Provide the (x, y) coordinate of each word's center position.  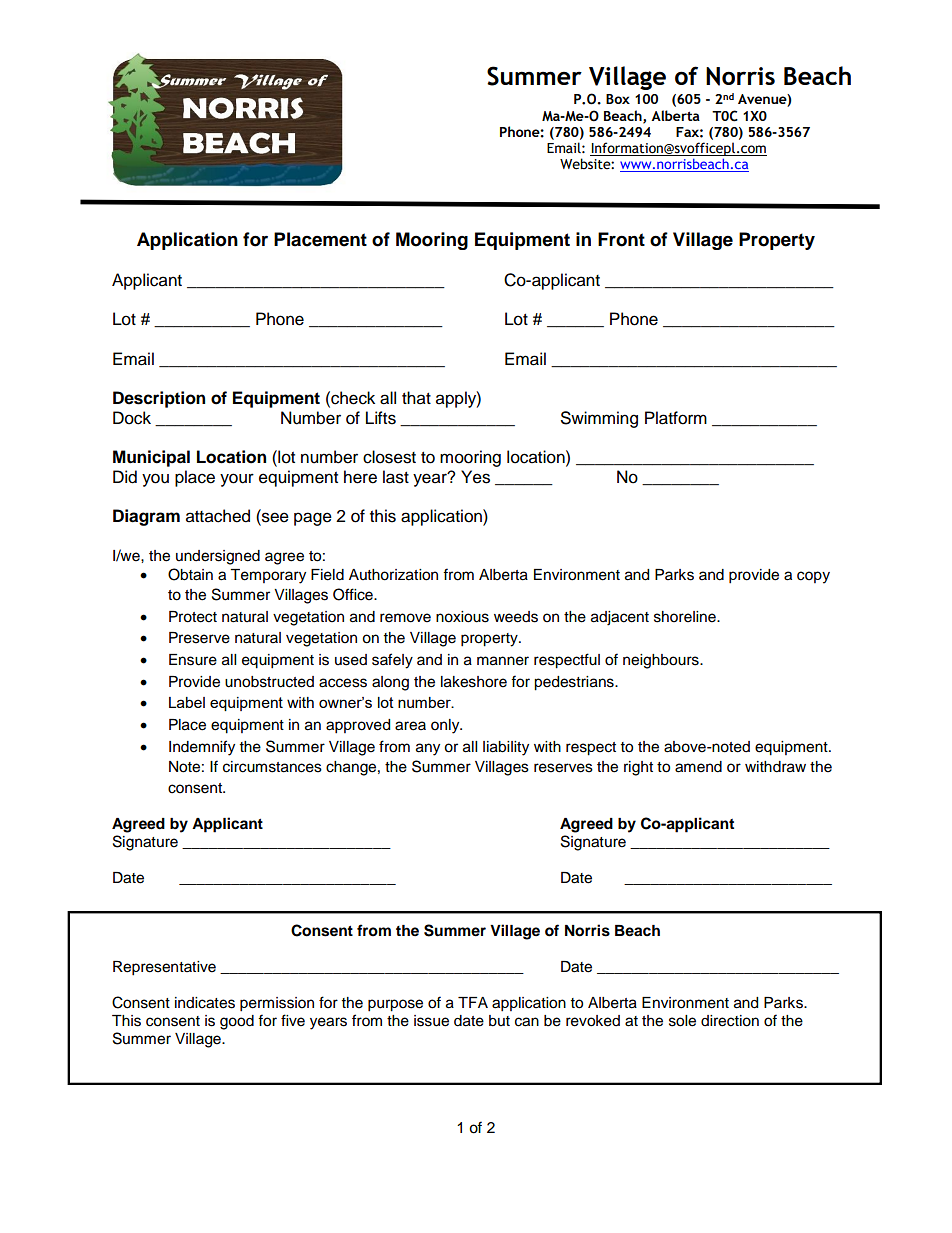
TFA (473, 1002)
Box (618, 99)
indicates (205, 1003)
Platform (676, 418)
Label (187, 702)
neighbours (662, 661)
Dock (132, 418)
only (446, 726)
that (416, 398)
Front (621, 239)
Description (159, 399)
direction (730, 1021)
